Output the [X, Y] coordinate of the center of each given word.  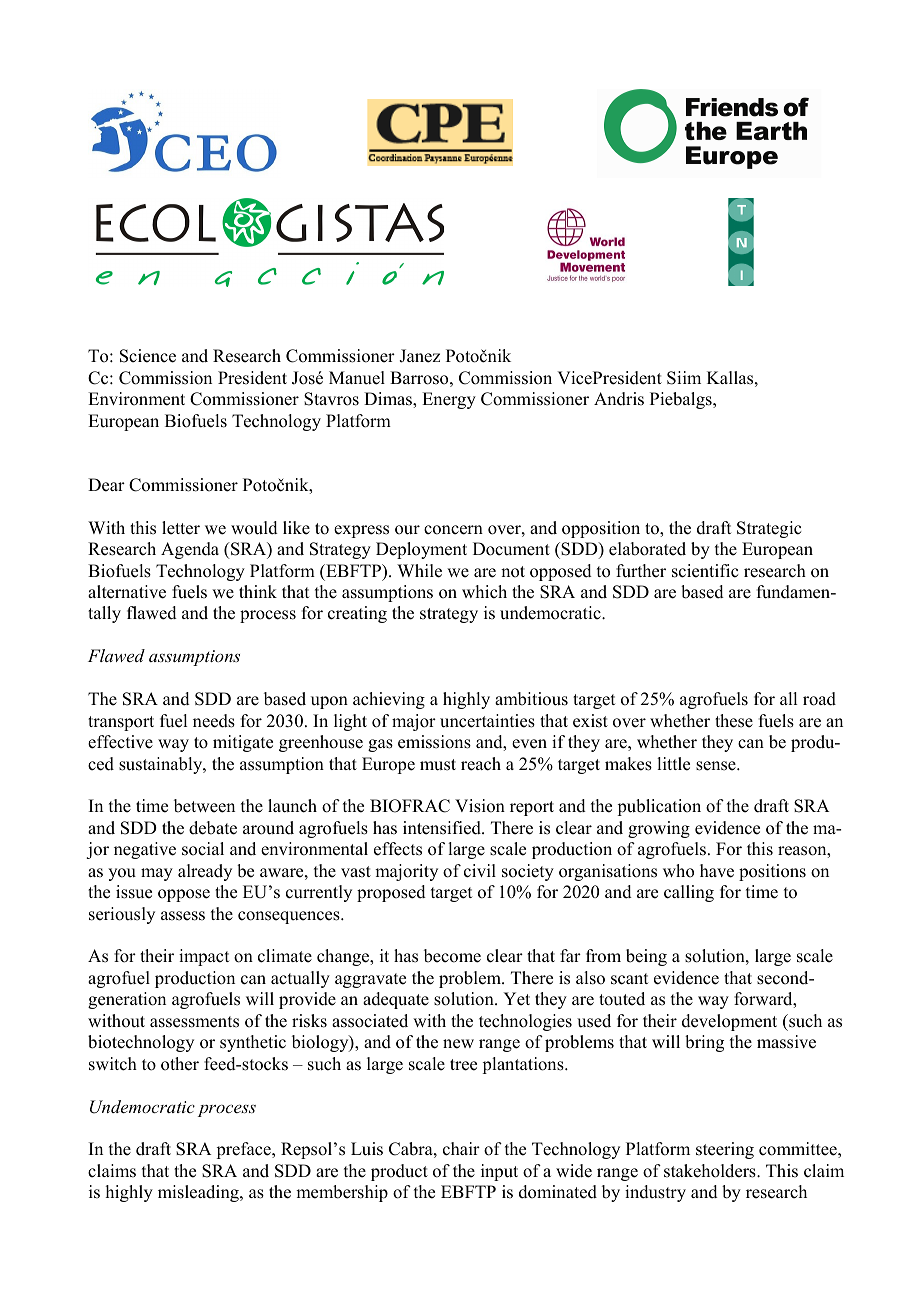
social [203, 849]
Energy [449, 400]
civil [480, 871]
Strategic [769, 529]
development [729, 1022]
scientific [705, 571]
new [458, 1044]
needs [214, 721]
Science [148, 356]
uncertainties [487, 721]
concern [453, 530]
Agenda [190, 550]
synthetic [253, 1043]
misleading [199, 1193]
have [717, 871]
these [734, 721]
